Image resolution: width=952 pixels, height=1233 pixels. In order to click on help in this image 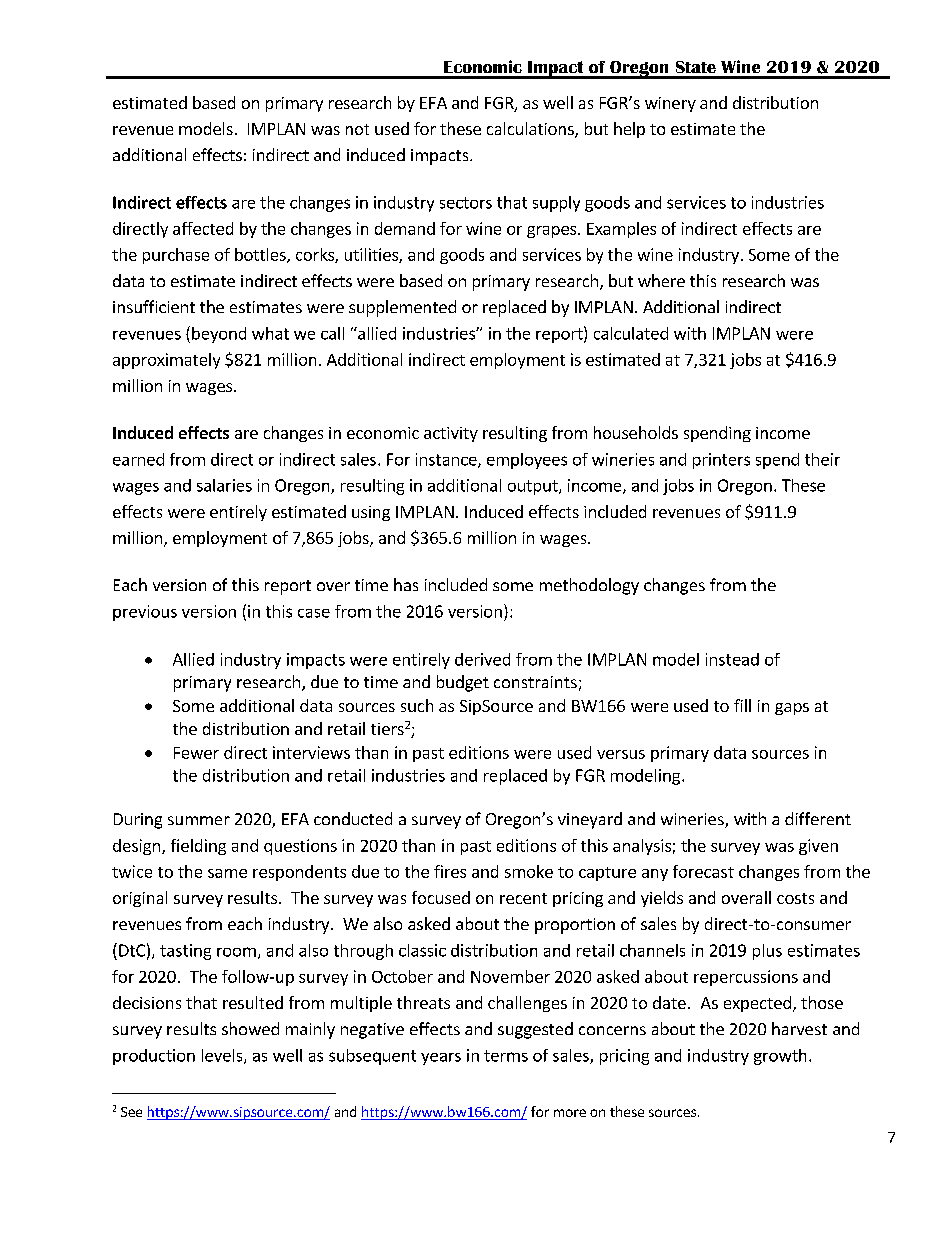, I will do `click(629, 130)`.
